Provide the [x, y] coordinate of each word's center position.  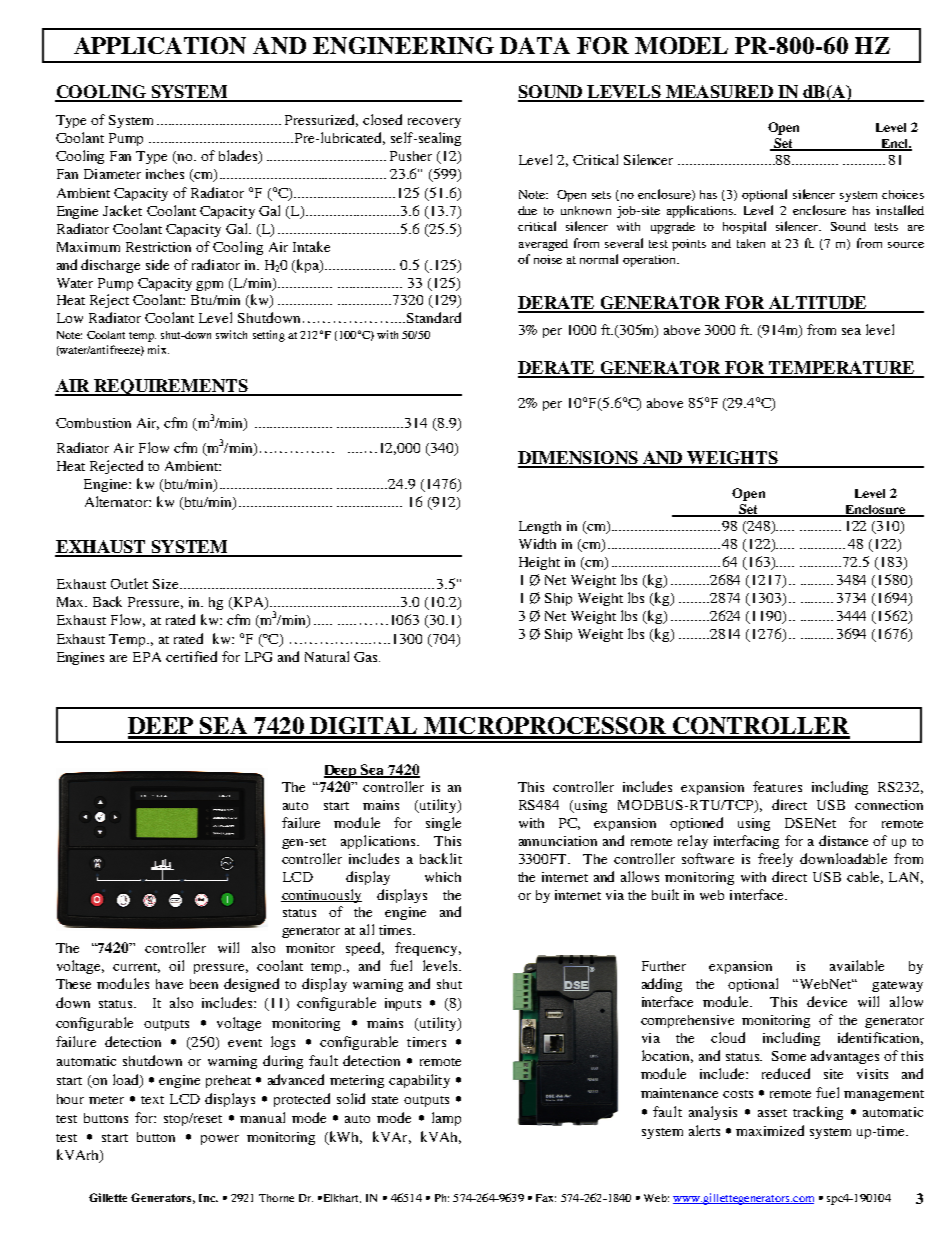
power [220, 1140]
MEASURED [719, 93]
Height [539, 563]
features [777, 786]
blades [239, 157]
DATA [535, 45]
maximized [770, 1130]
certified [191, 656]
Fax [546, 1198]
